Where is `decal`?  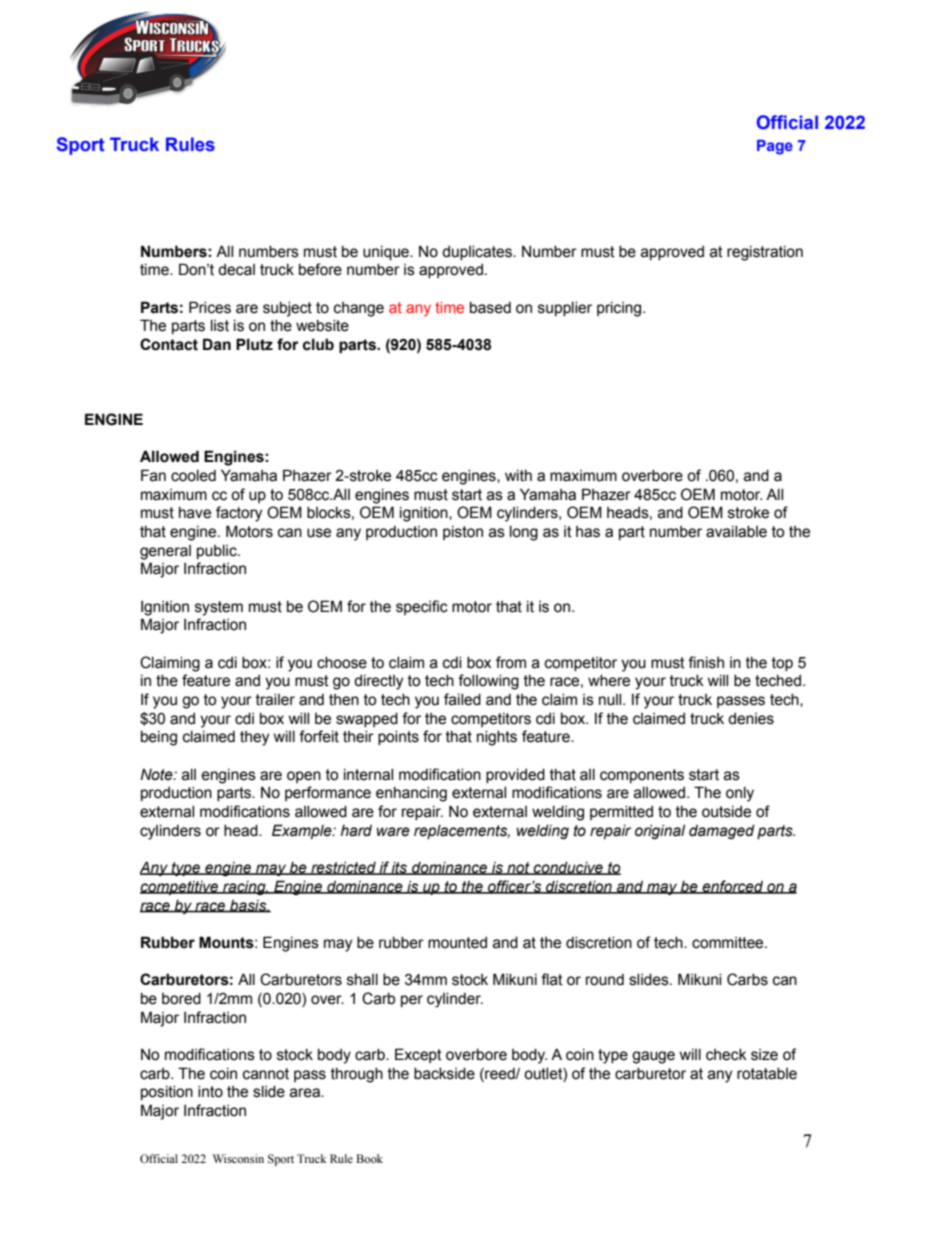 decal is located at coordinates (236, 270).
